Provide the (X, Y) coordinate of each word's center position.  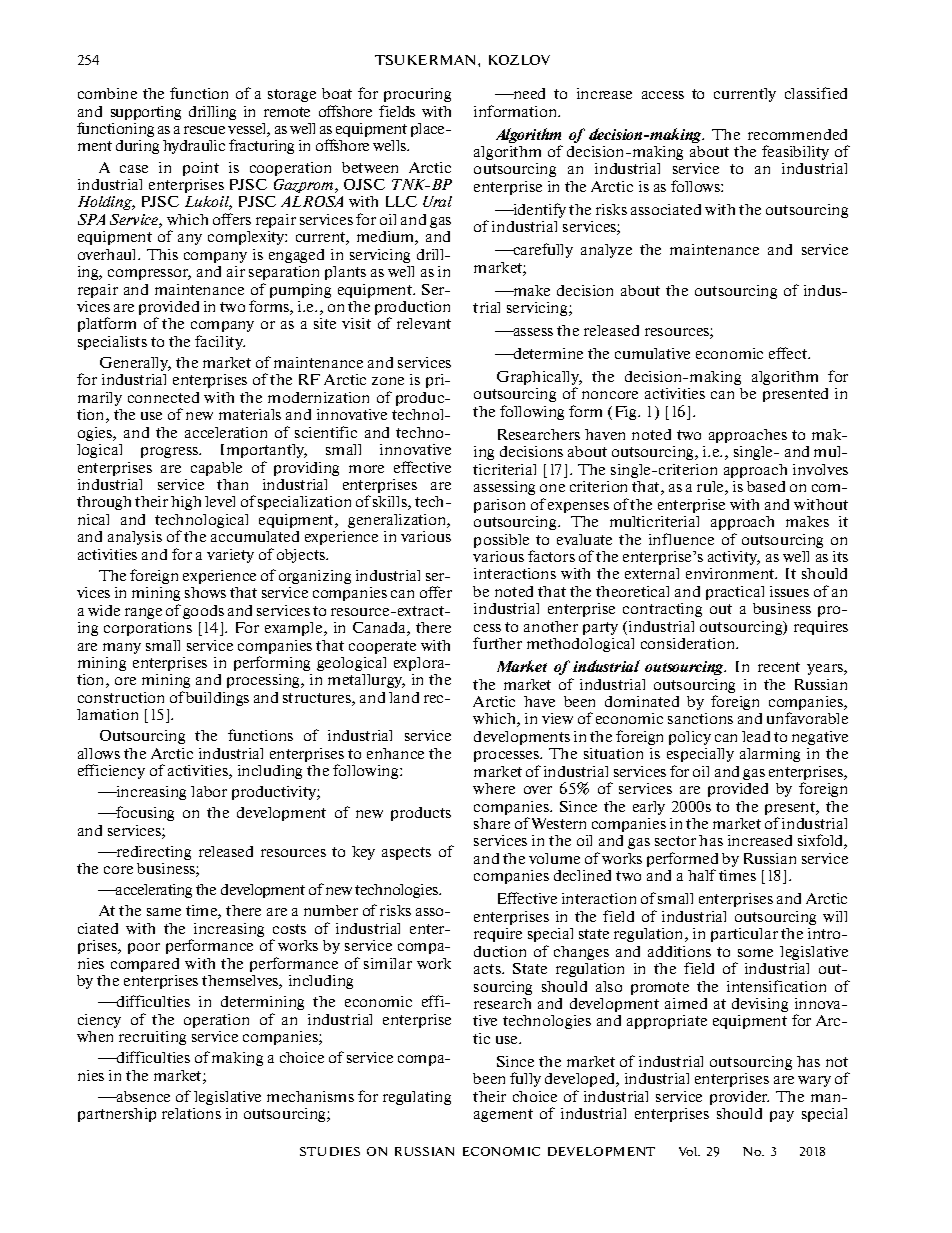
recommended (797, 134)
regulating (417, 1098)
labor (209, 791)
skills (391, 503)
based (766, 486)
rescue (204, 130)
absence (142, 1096)
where (494, 788)
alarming (770, 755)
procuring (417, 95)
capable (216, 469)
